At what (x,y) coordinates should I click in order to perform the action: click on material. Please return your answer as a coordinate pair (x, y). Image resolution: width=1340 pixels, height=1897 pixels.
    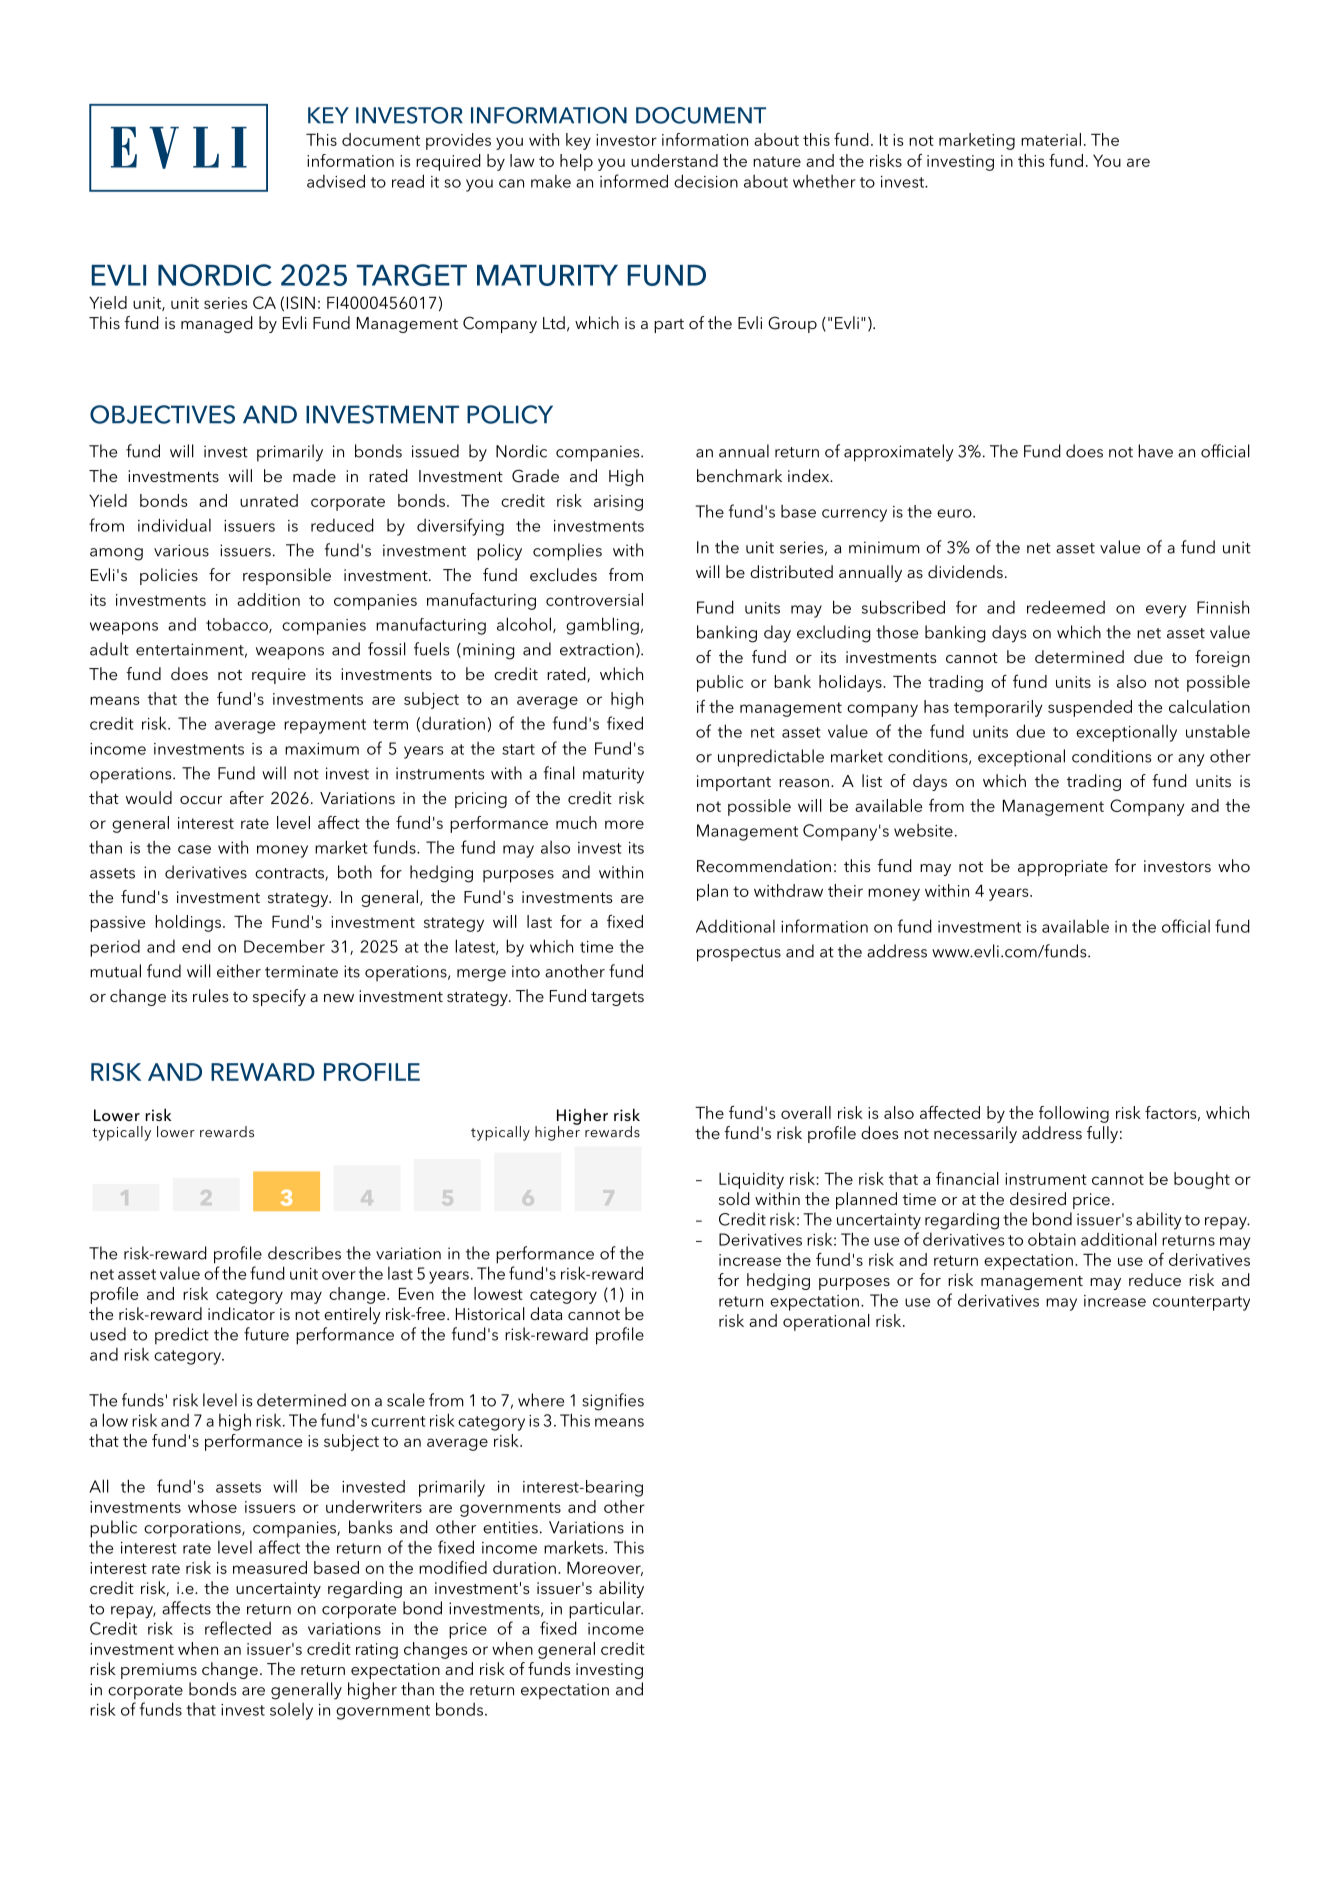
    Looking at the image, I should click on (1051, 139).
